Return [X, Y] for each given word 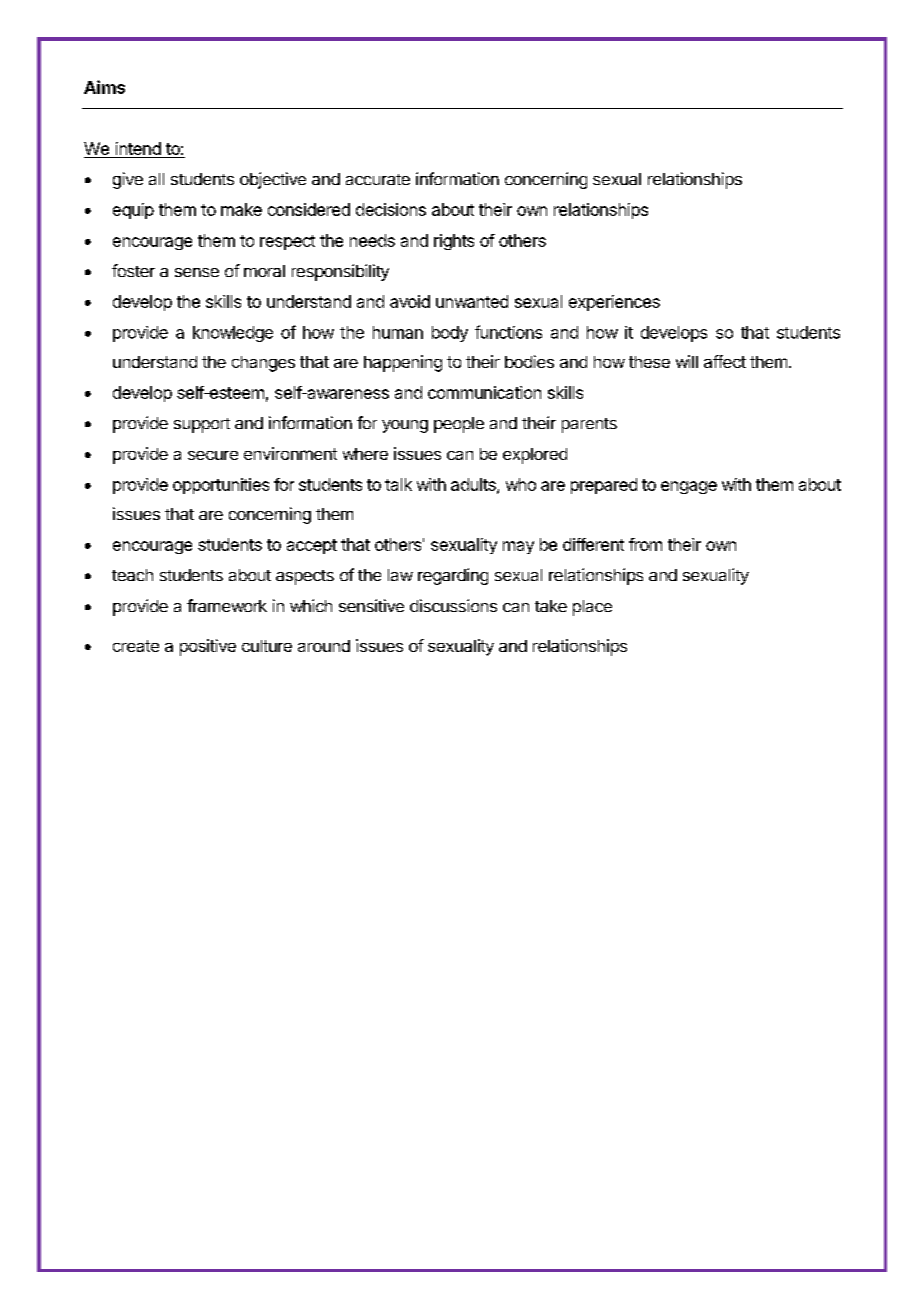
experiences [614, 303]
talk [398, 484]
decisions [391, 209]
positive [208, 647]
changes [263, 364]
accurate [378, 179]
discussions [453, 605]
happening [403, 363]
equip [133, 211]
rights [454, 242]
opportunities [221, 486]
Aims [104, 87]
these [649, 362]
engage [689, 487]
